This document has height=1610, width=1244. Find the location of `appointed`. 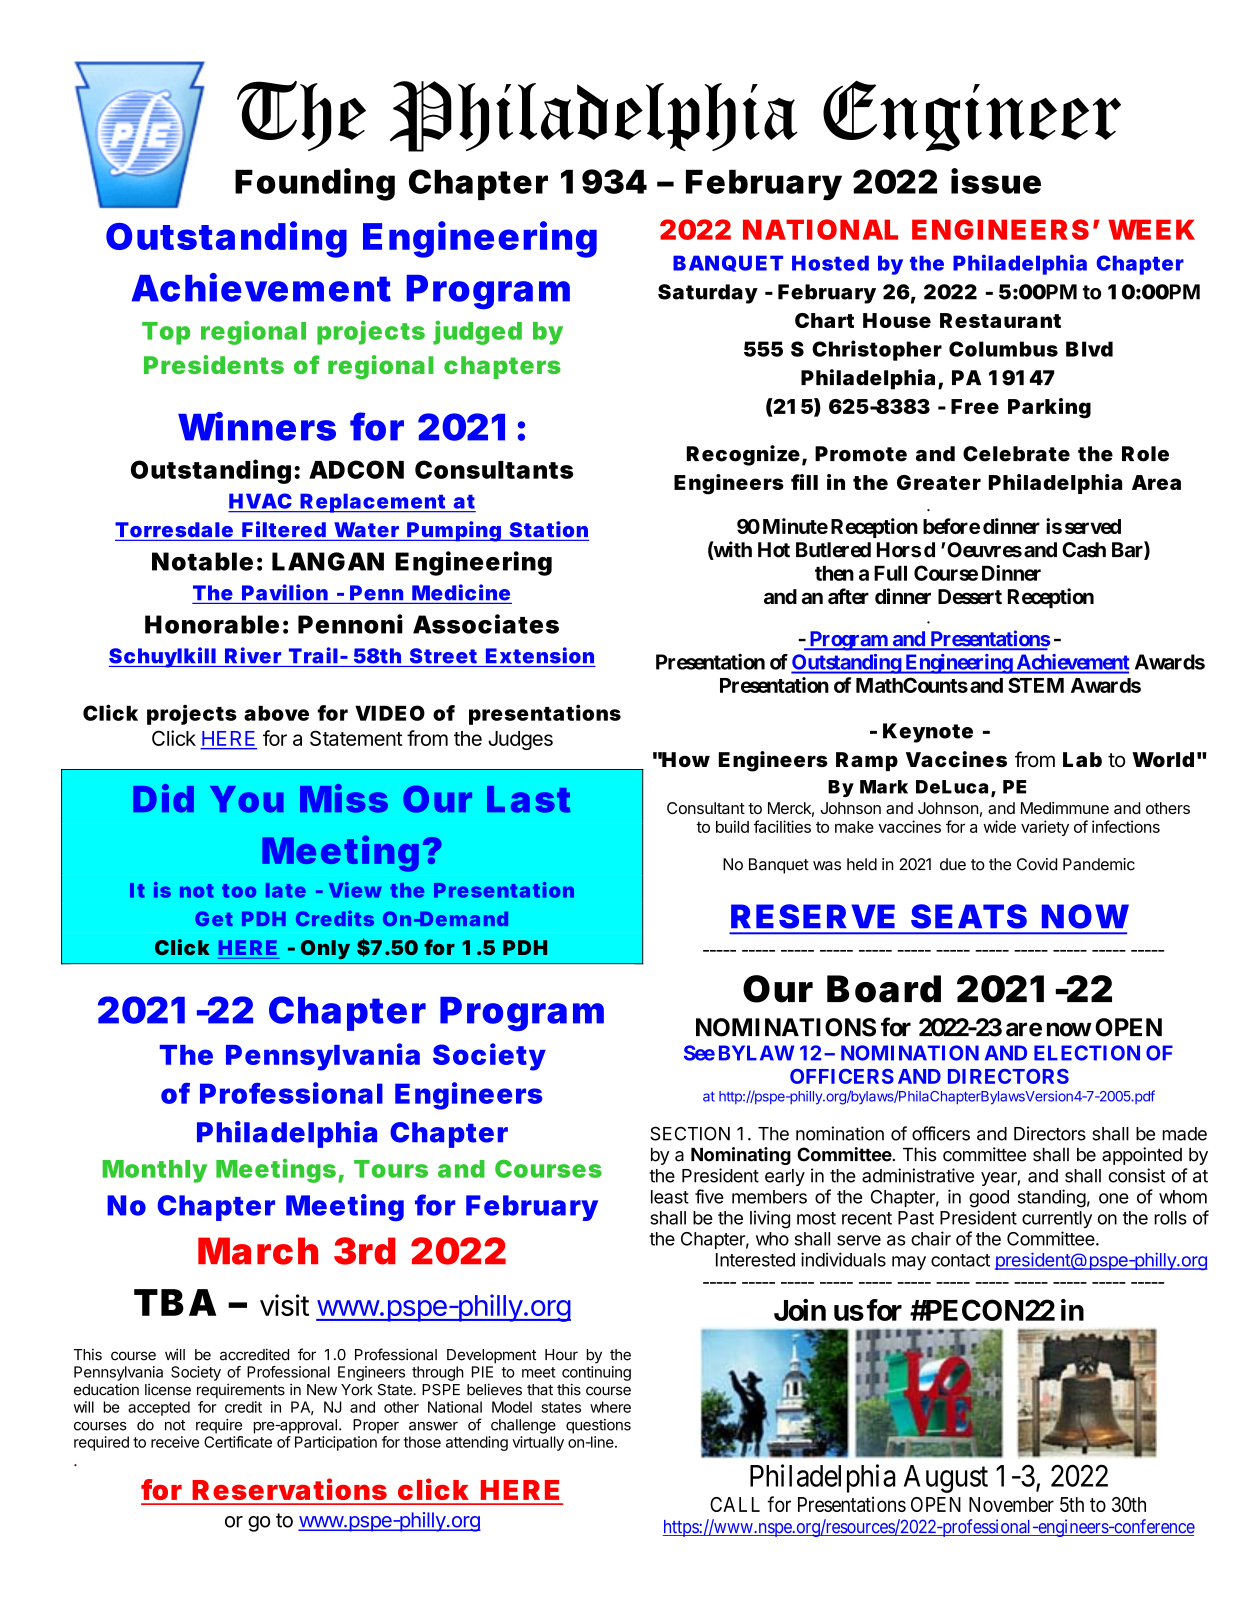

appointed is located at coordinates (1142, 1156).
